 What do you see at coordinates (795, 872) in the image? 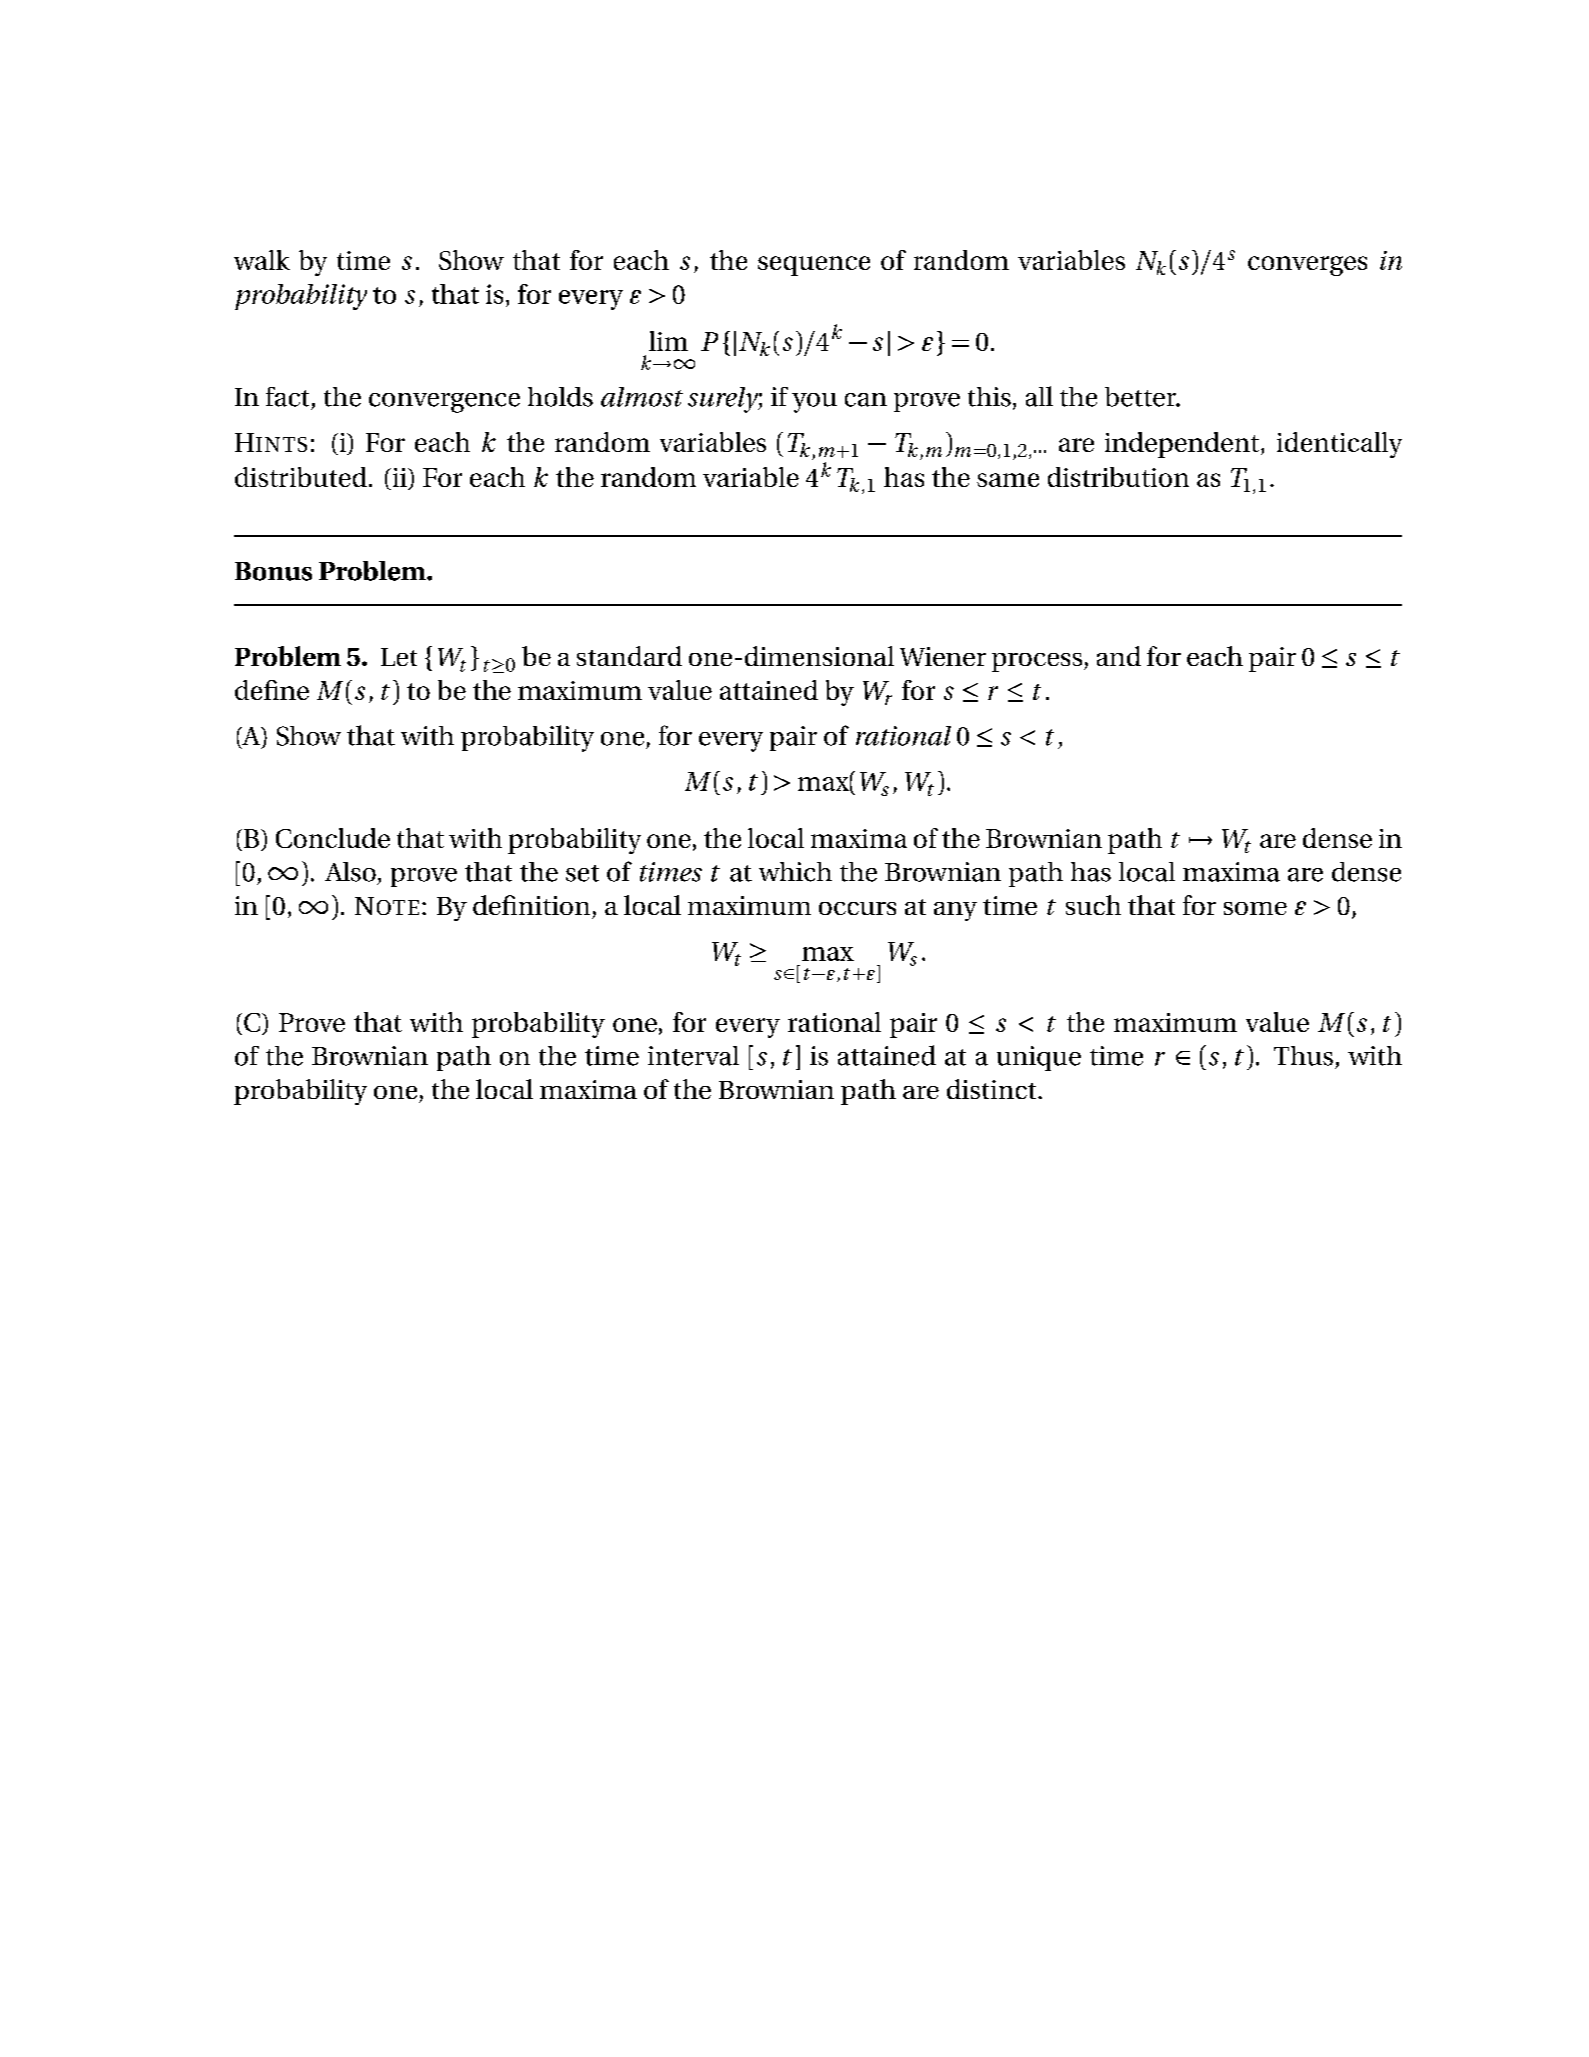
I see `which` at bounding box center [795, 872].
